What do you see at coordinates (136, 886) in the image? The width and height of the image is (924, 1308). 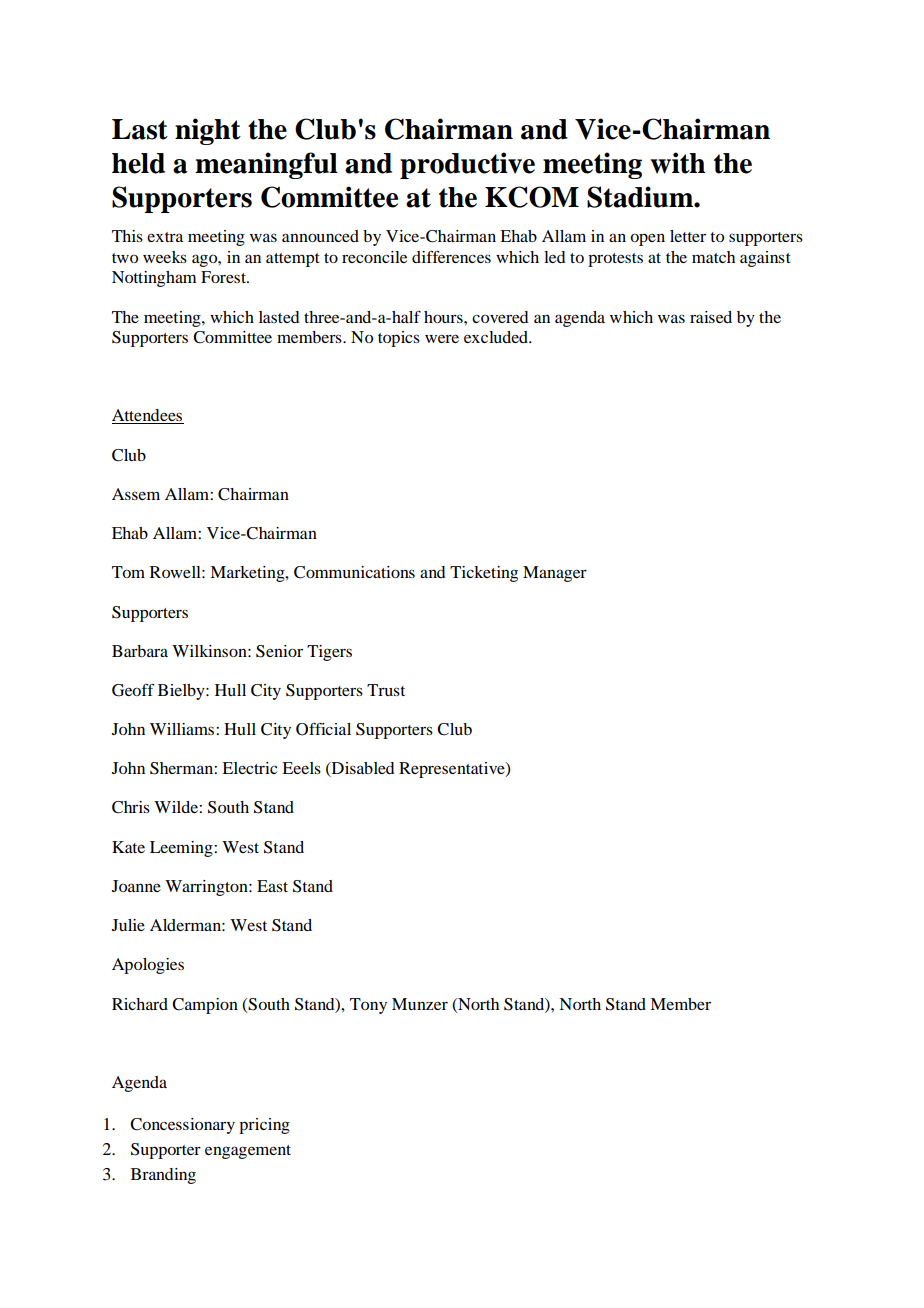 I see `Joanne` at bounding box center [136, 886].
